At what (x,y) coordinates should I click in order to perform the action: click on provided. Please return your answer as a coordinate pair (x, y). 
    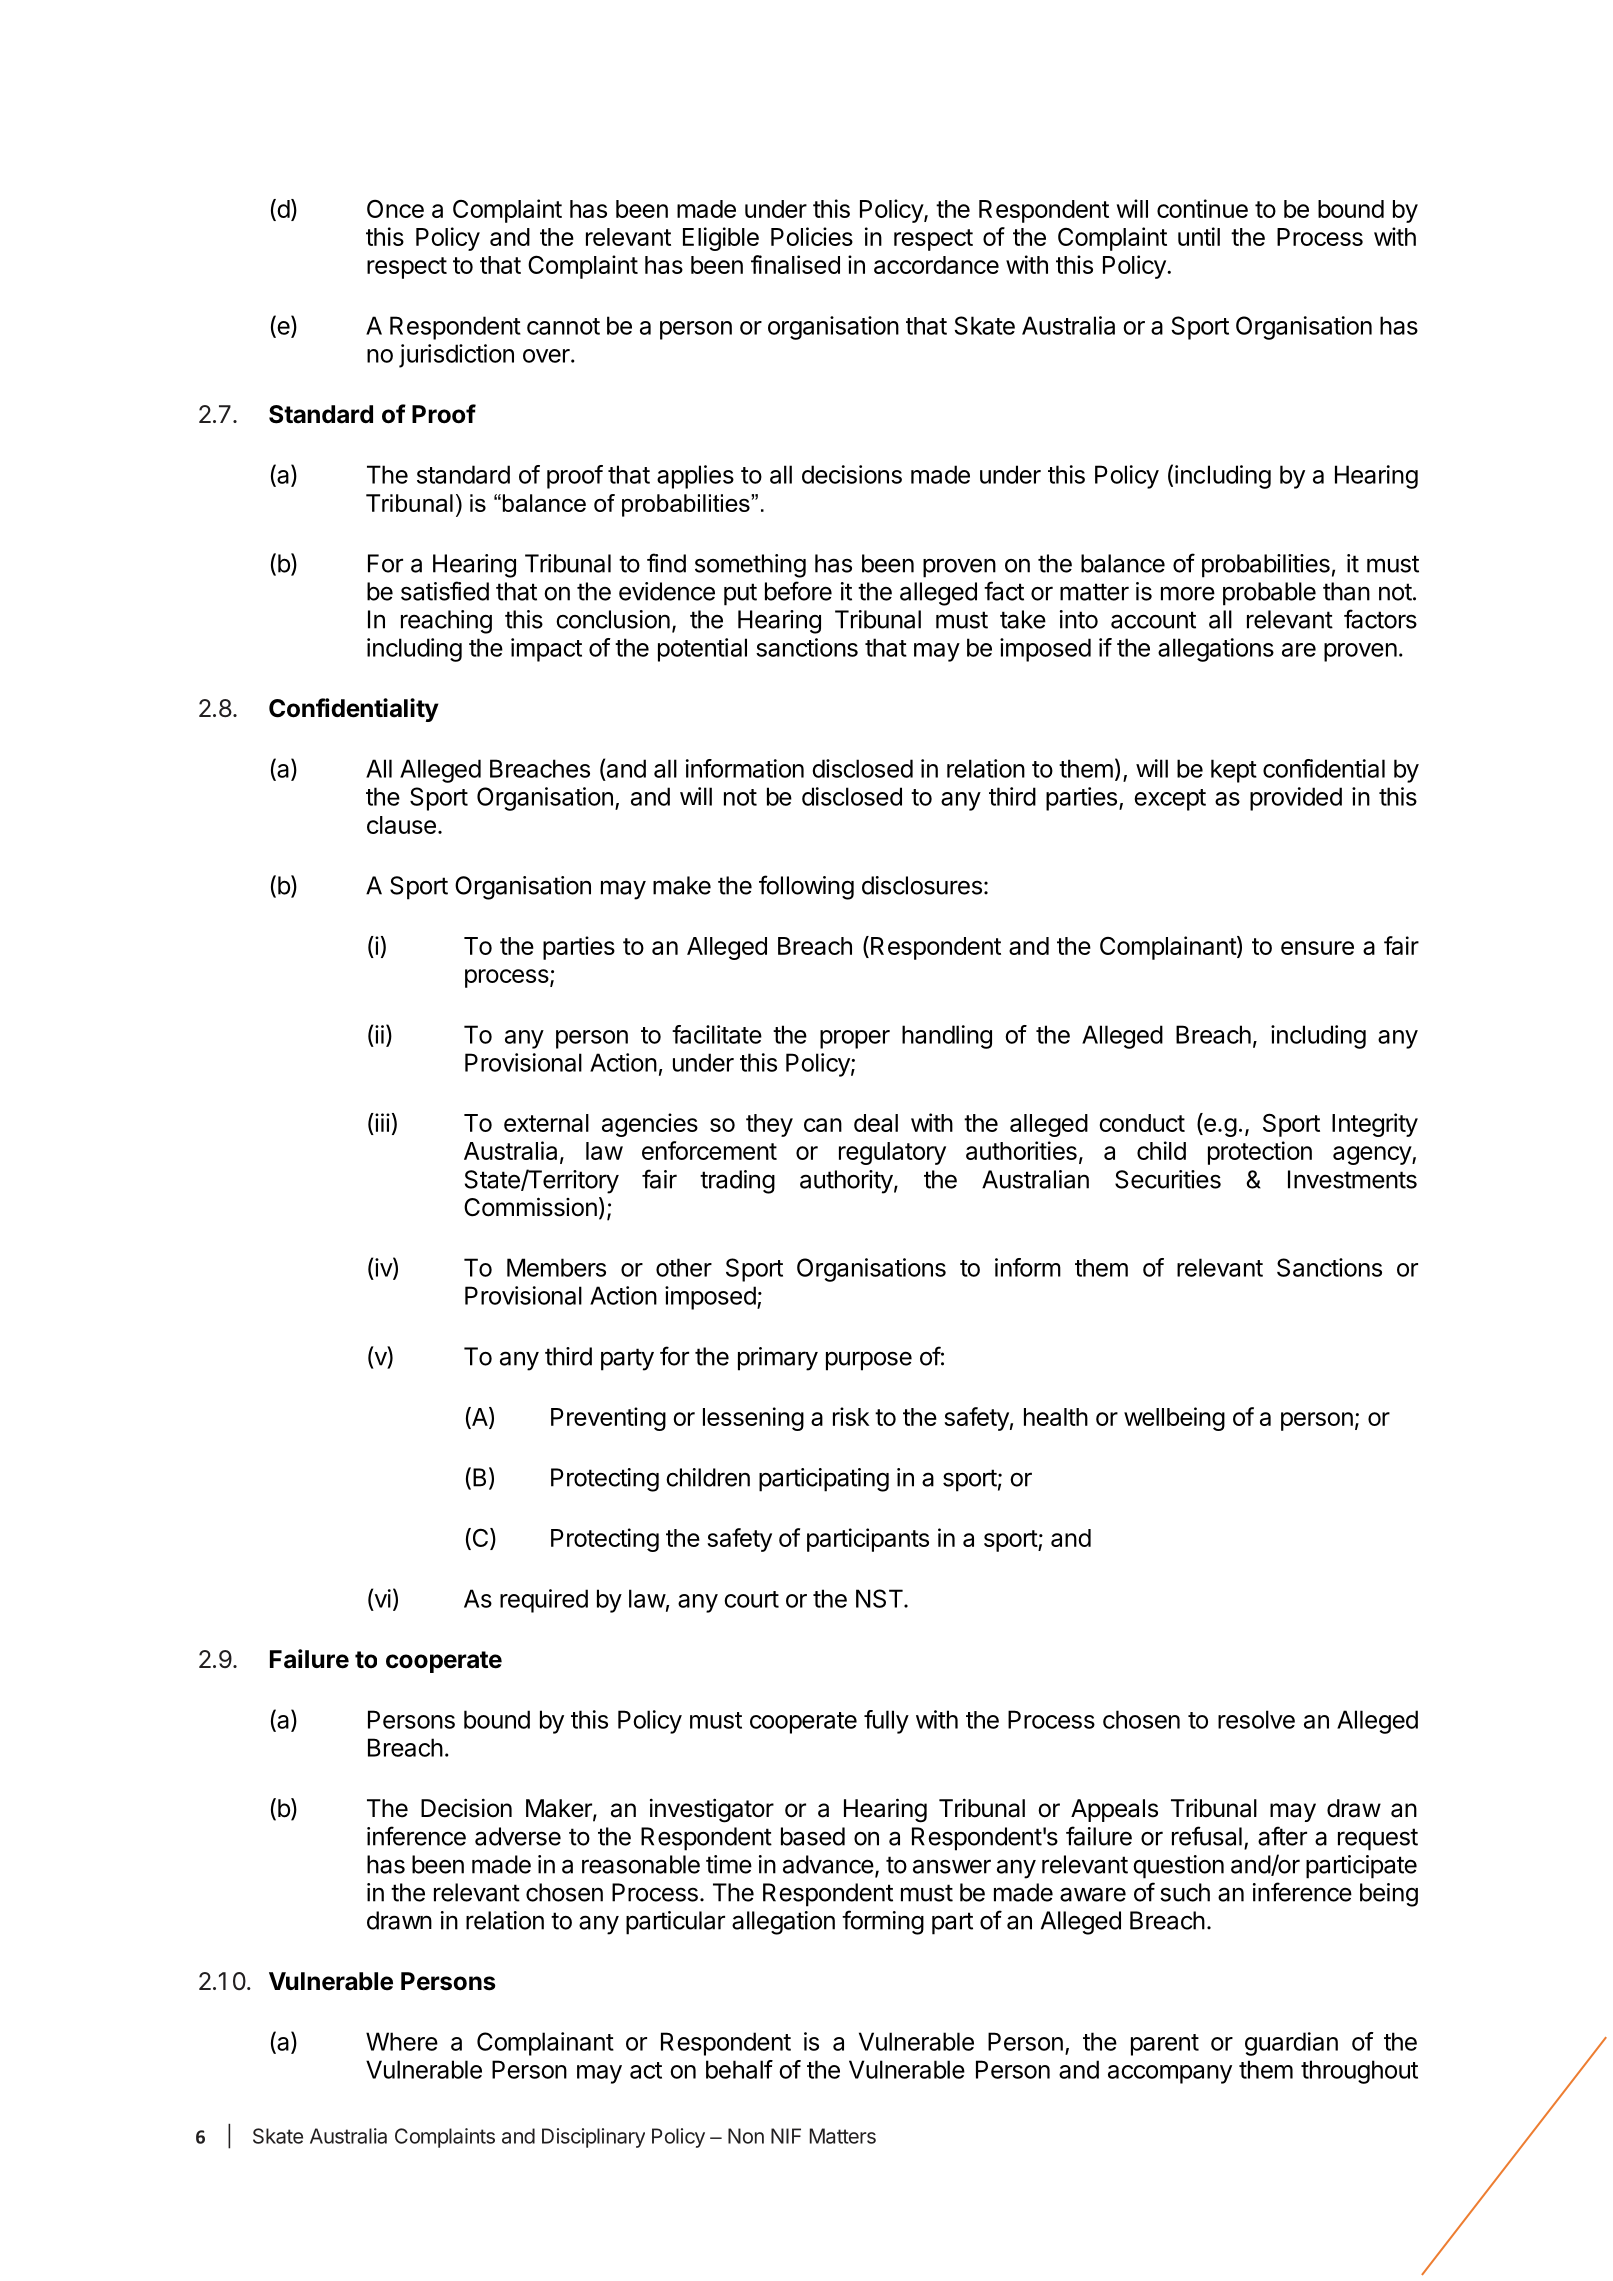
    Looking at the image, I should click on (1296, 799).
